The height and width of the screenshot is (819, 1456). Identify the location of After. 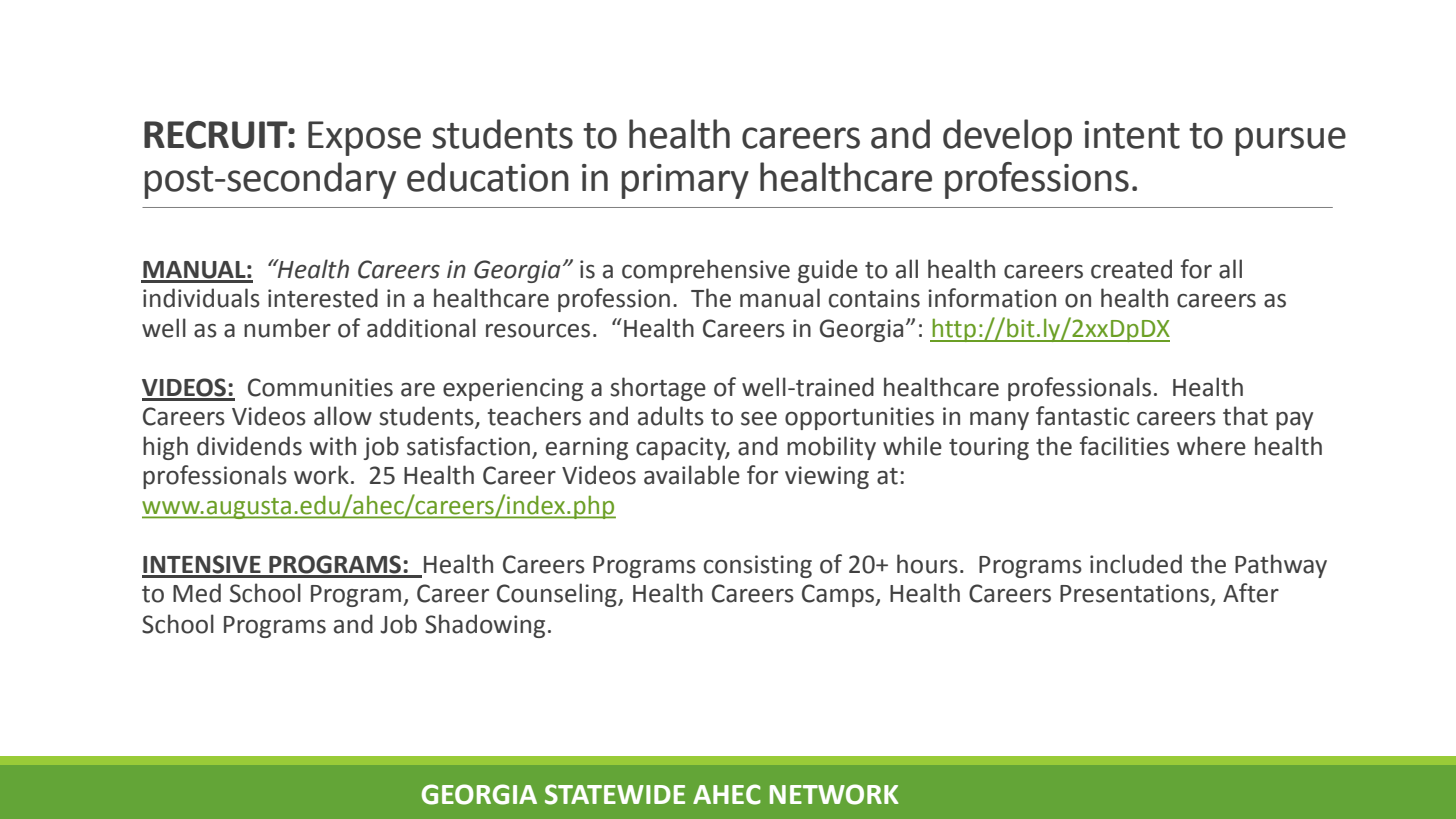
(1251, 593).
